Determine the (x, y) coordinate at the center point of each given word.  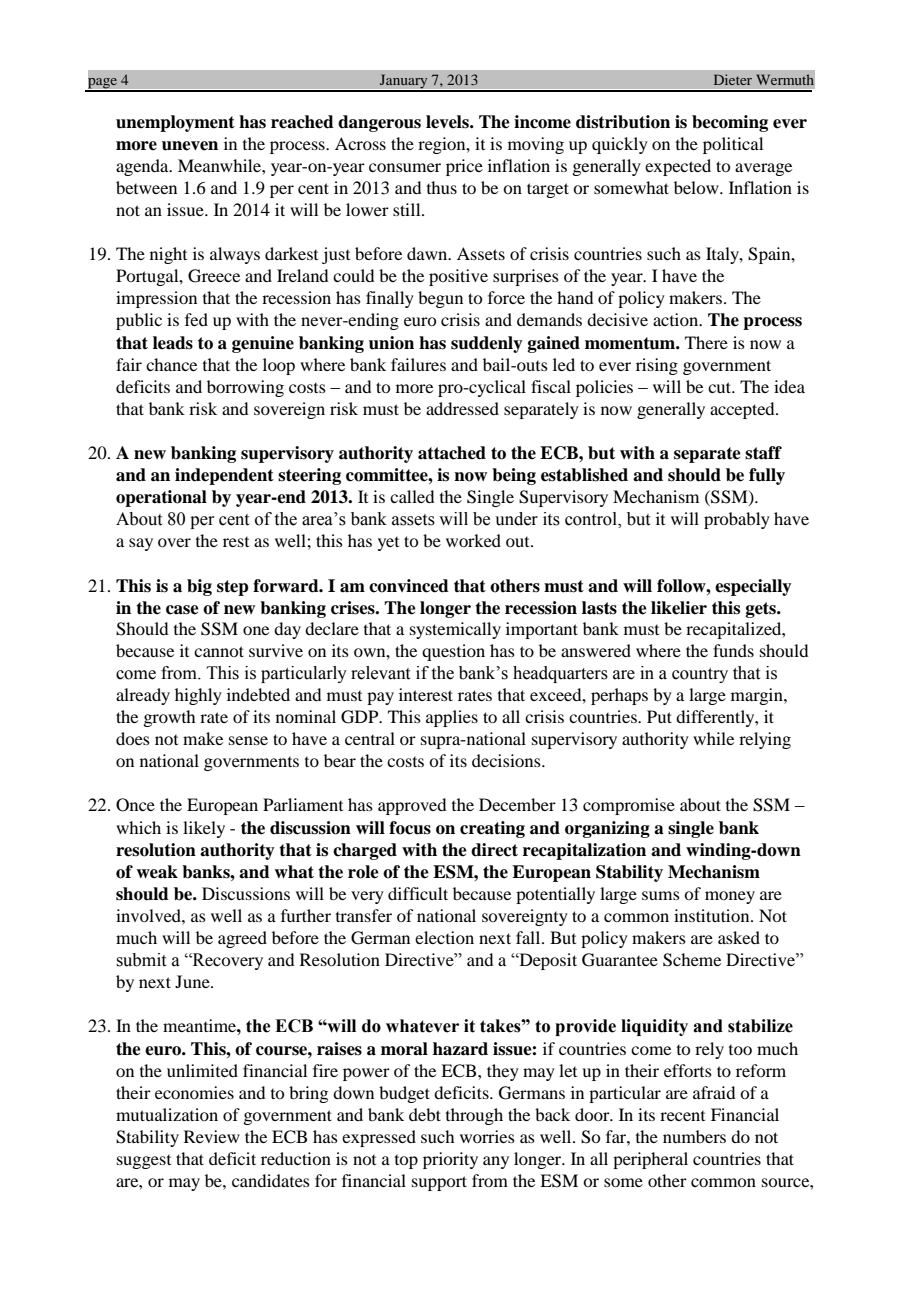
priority (450, 1160)
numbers (694, 1136)
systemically (455, 630)
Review (212, 1136)
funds (733, 650)
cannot (219, 651)
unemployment (175, 123)
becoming (730, 123)
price (464, 167)
